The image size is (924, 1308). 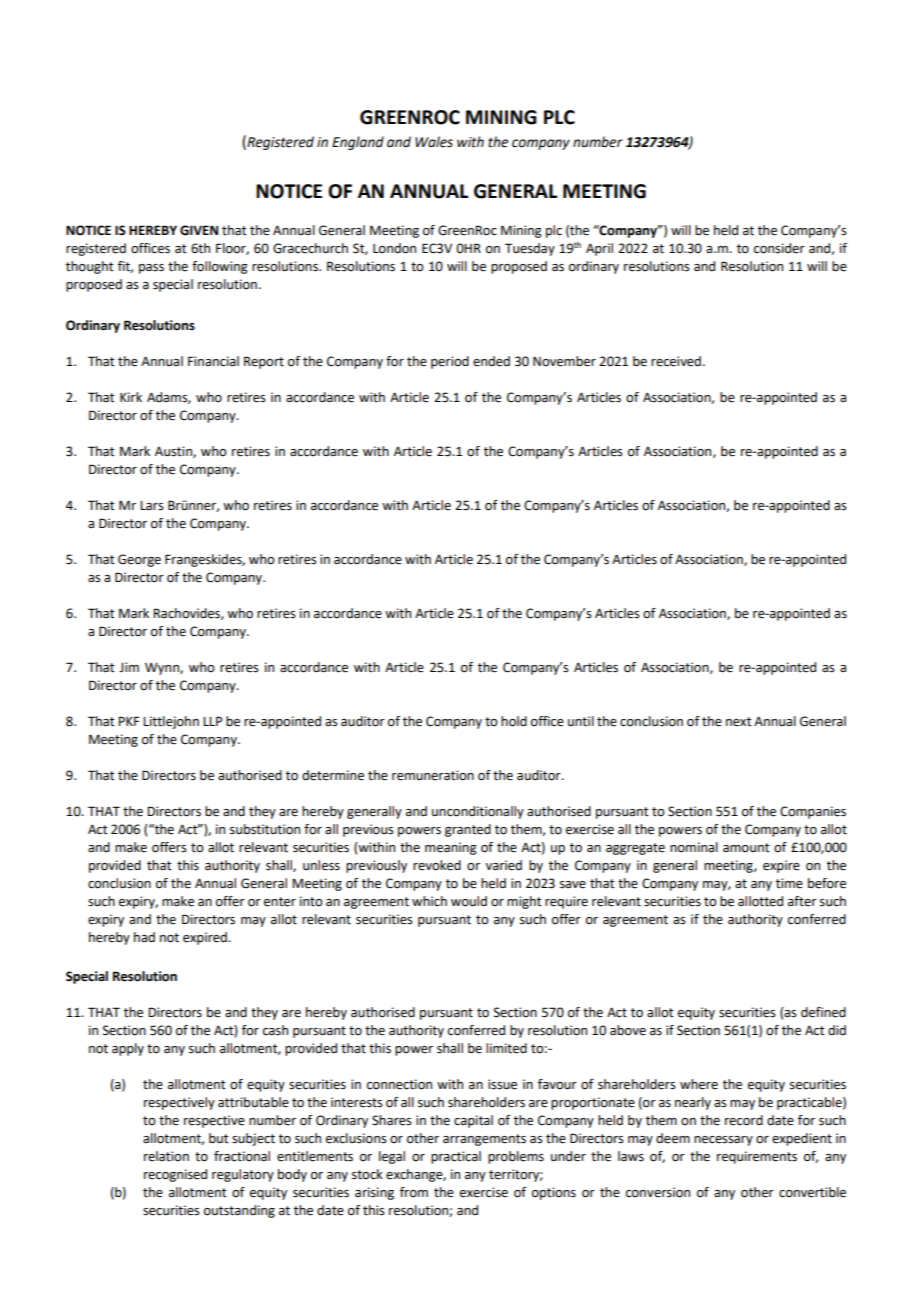 I want to click on period, so click(x=450, y=362).
